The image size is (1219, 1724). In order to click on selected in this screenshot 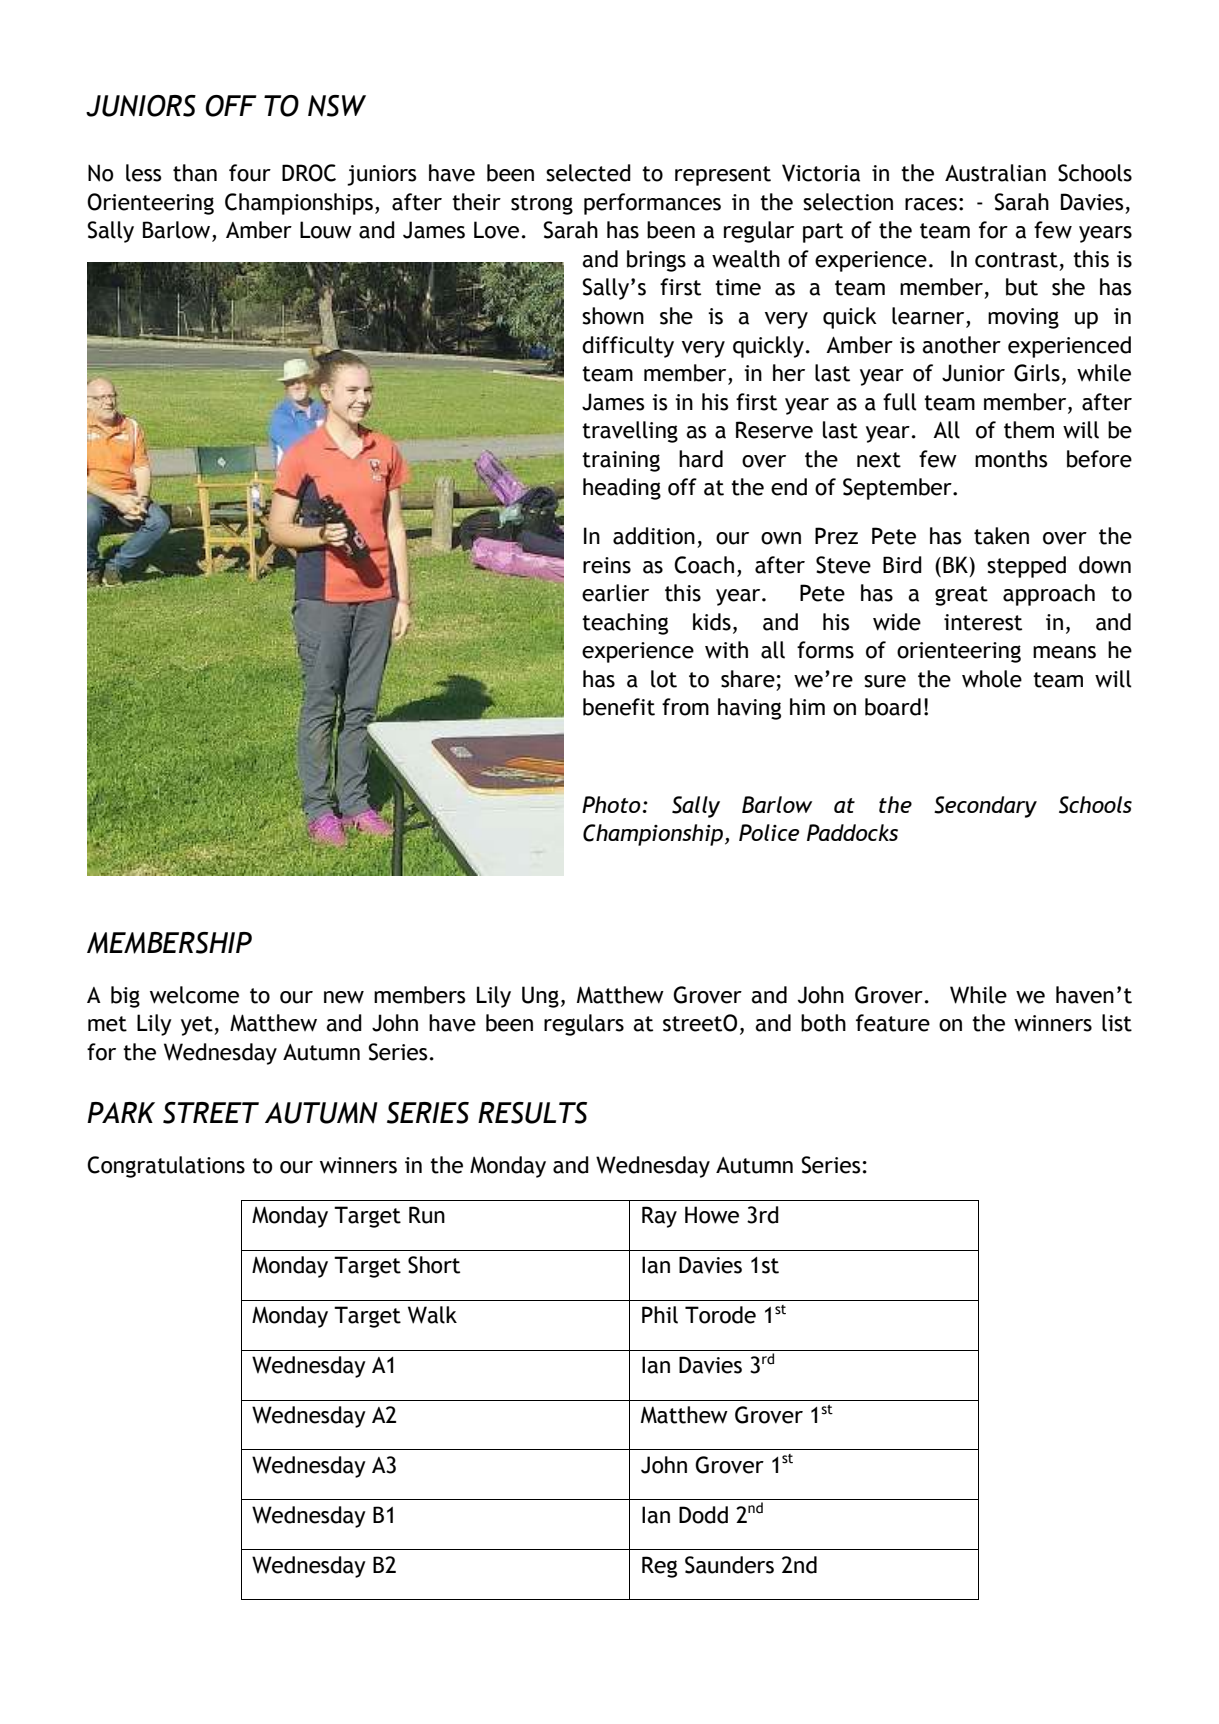, I will do `click(588, 173)`.
